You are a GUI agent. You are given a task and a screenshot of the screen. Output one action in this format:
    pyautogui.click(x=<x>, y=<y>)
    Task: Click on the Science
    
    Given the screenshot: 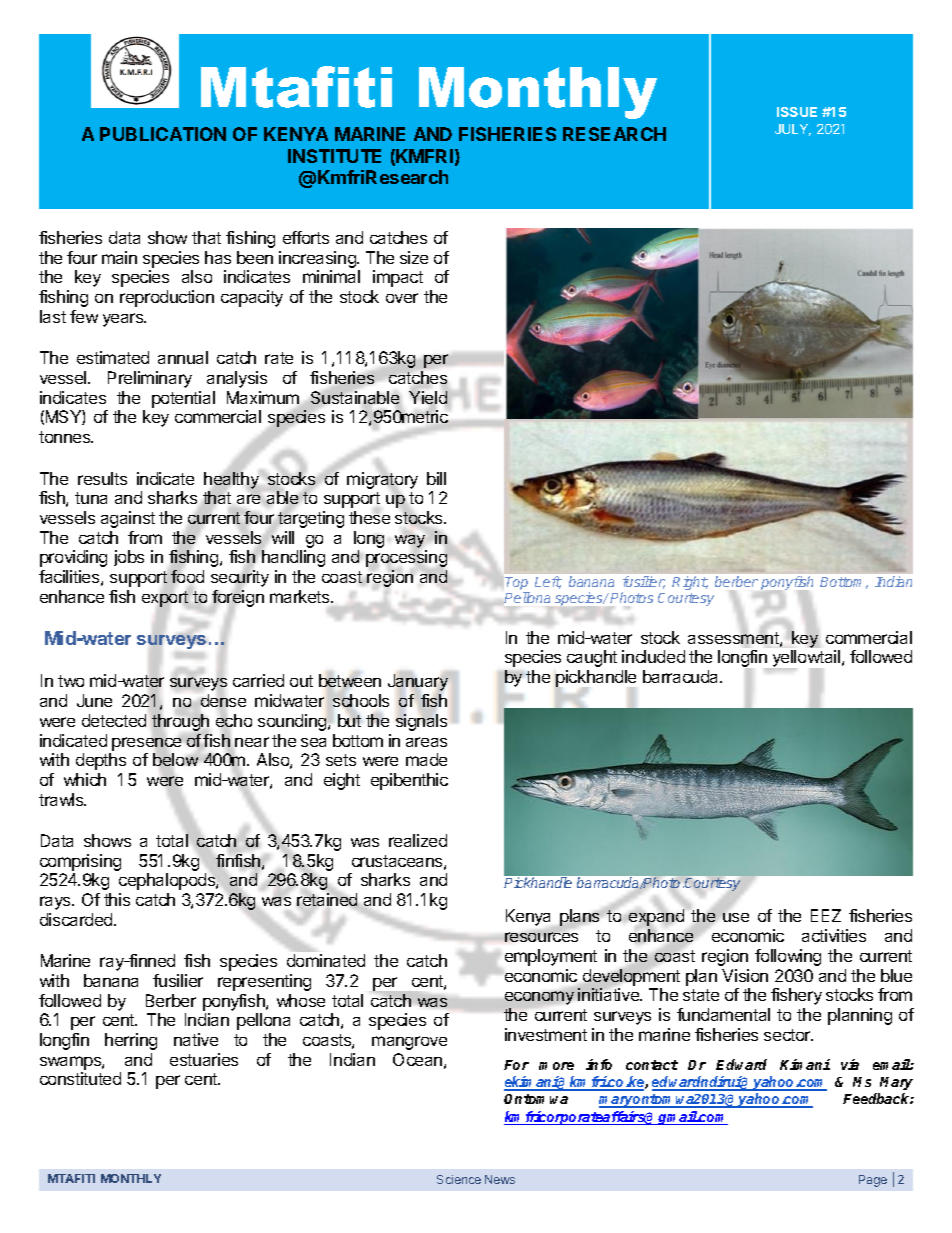 What is the action you would take?
    pyautogui.click(x=459, y=1179)
